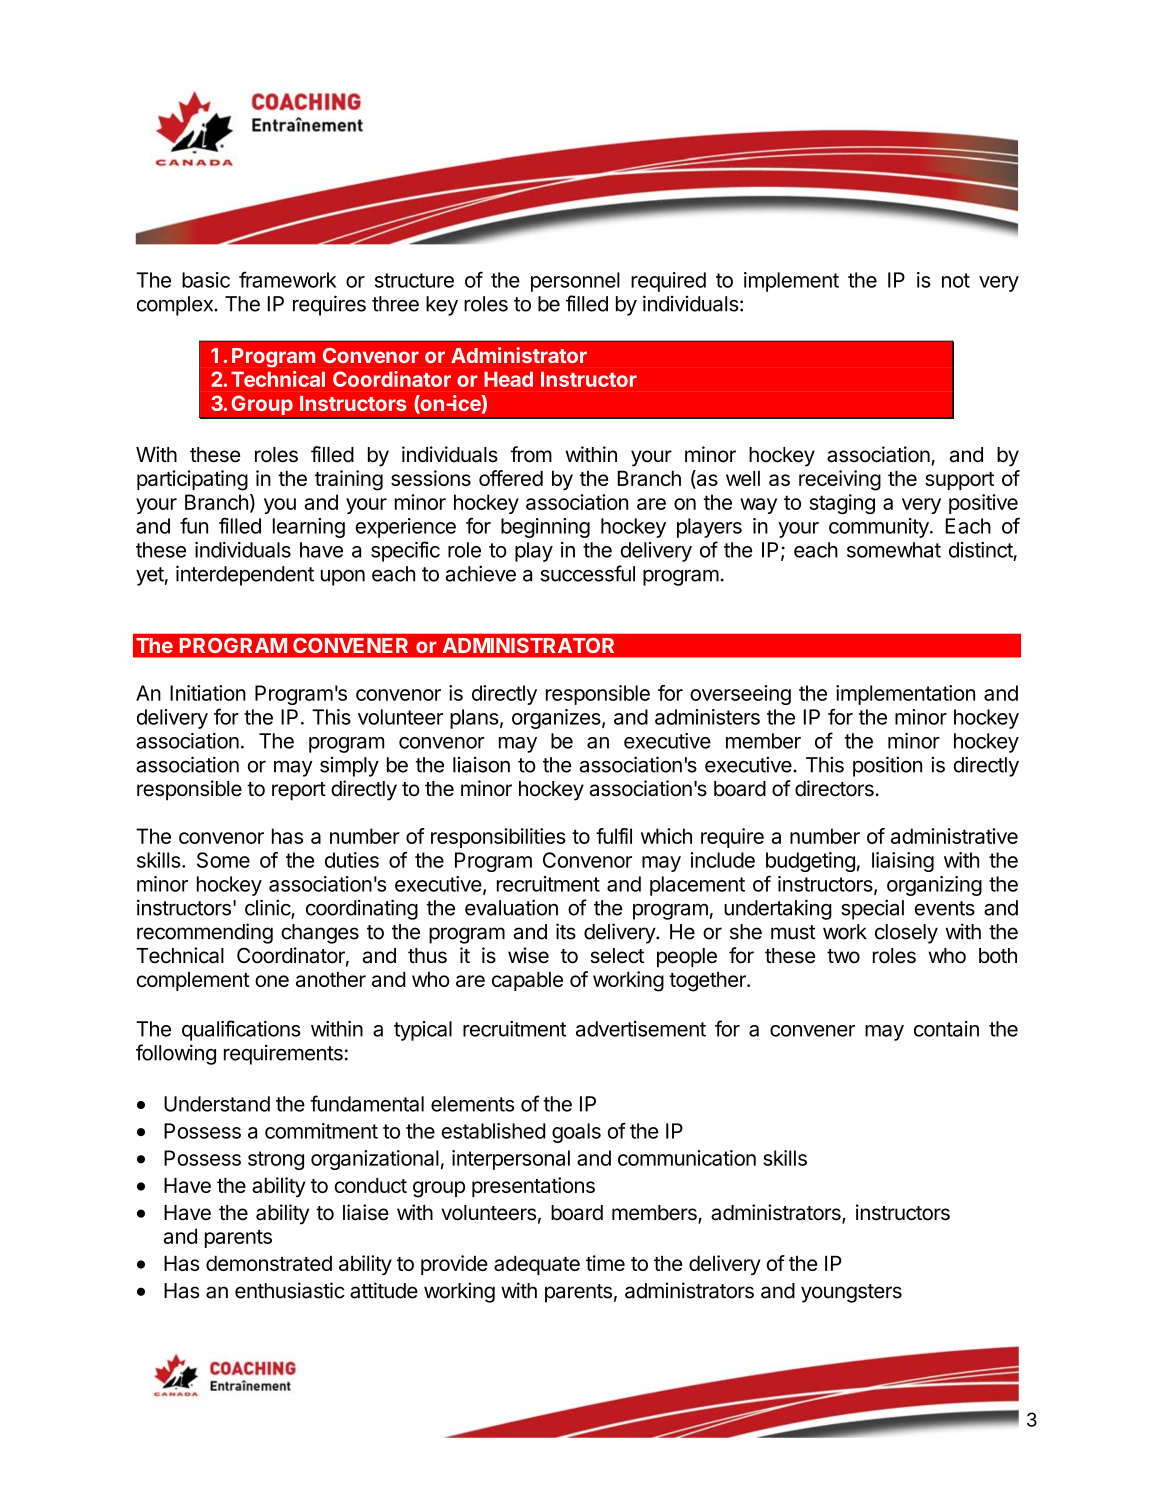 The height and width of the screenshot is (1494, 1154). Describe the element at coordinates (887, 766) in the screenshot. I see `position` at that location.
